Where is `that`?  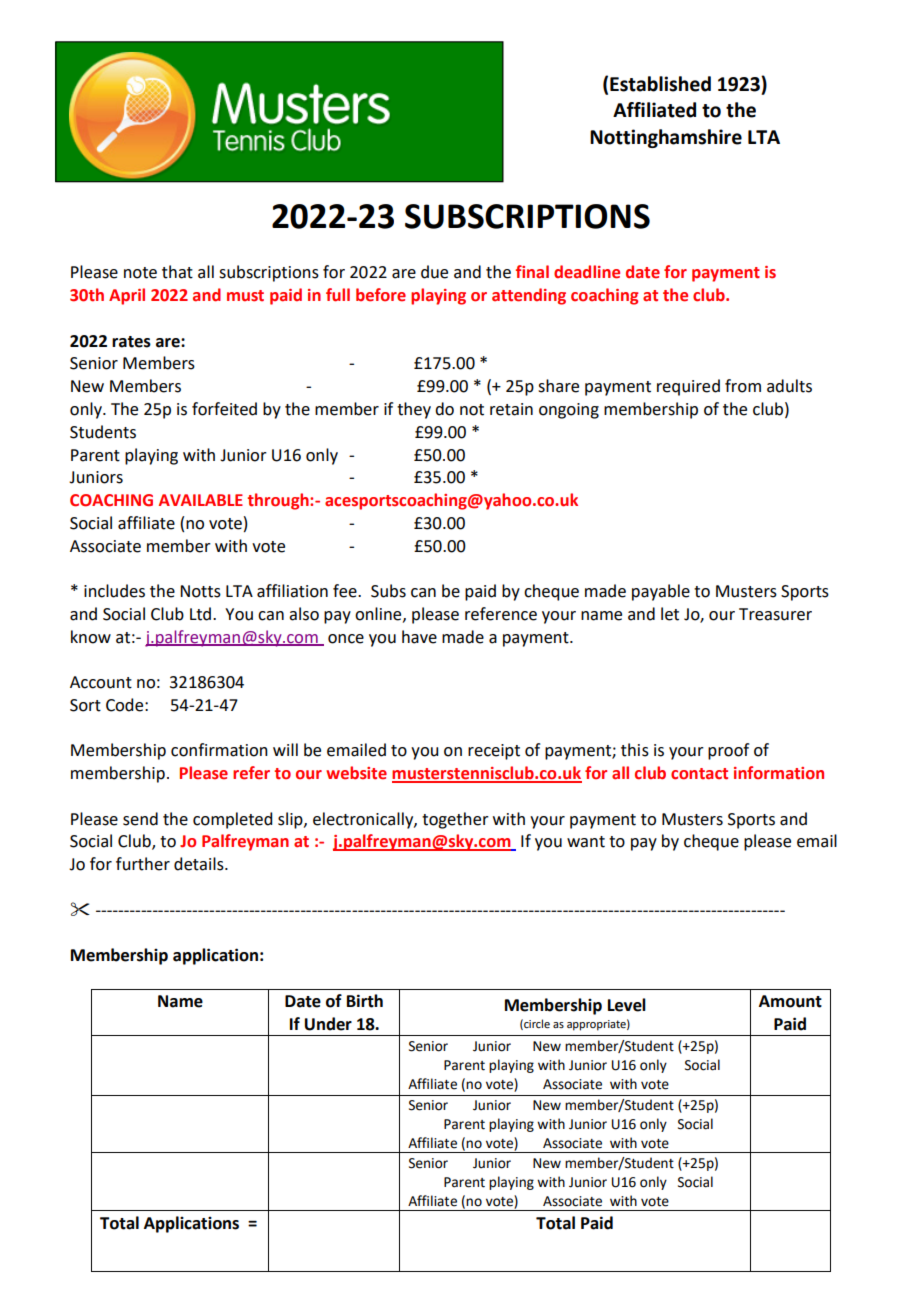
that is located at coordinates (177, 272).
